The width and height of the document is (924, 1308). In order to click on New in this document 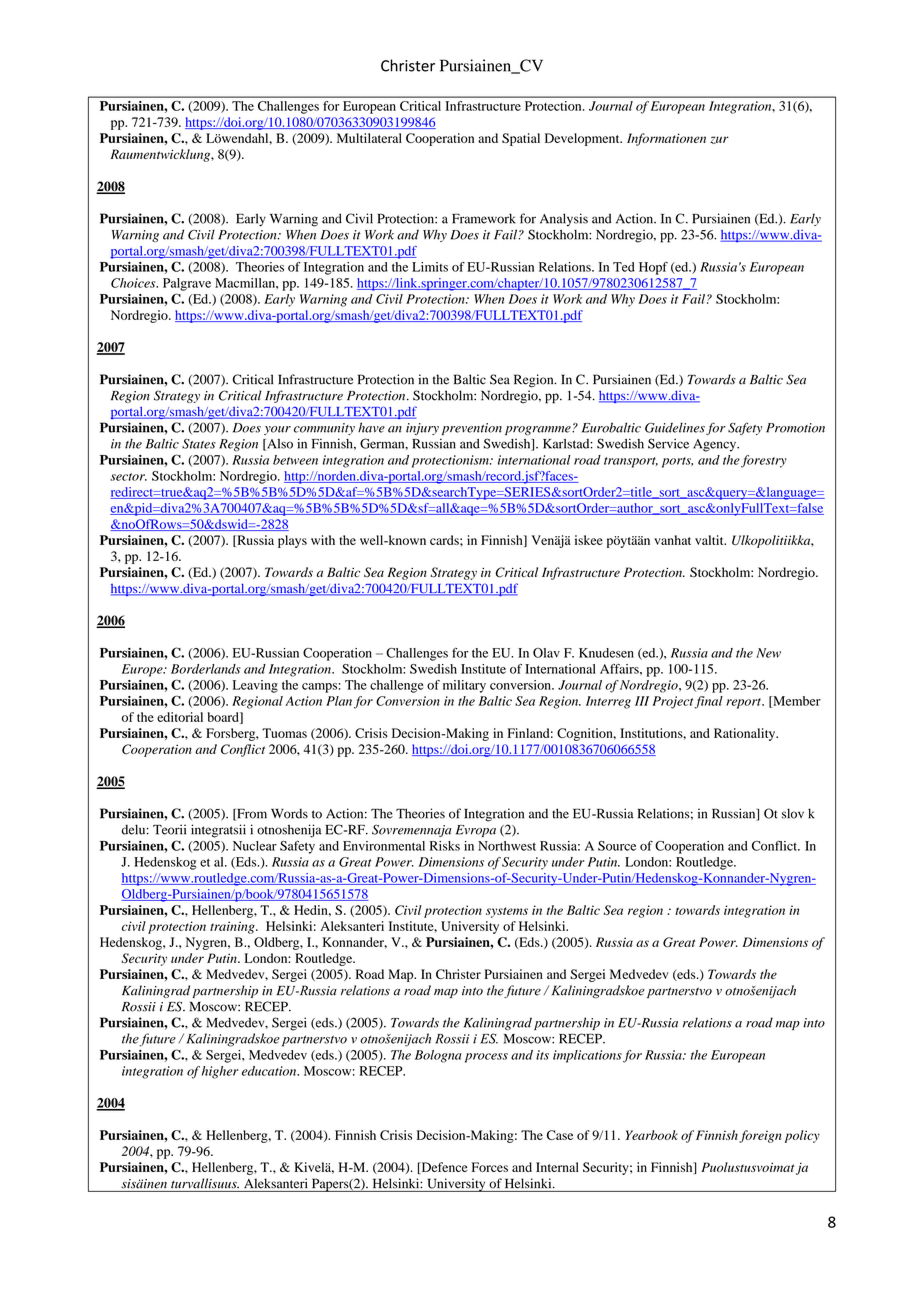, I will do `click(768, 653)`.
